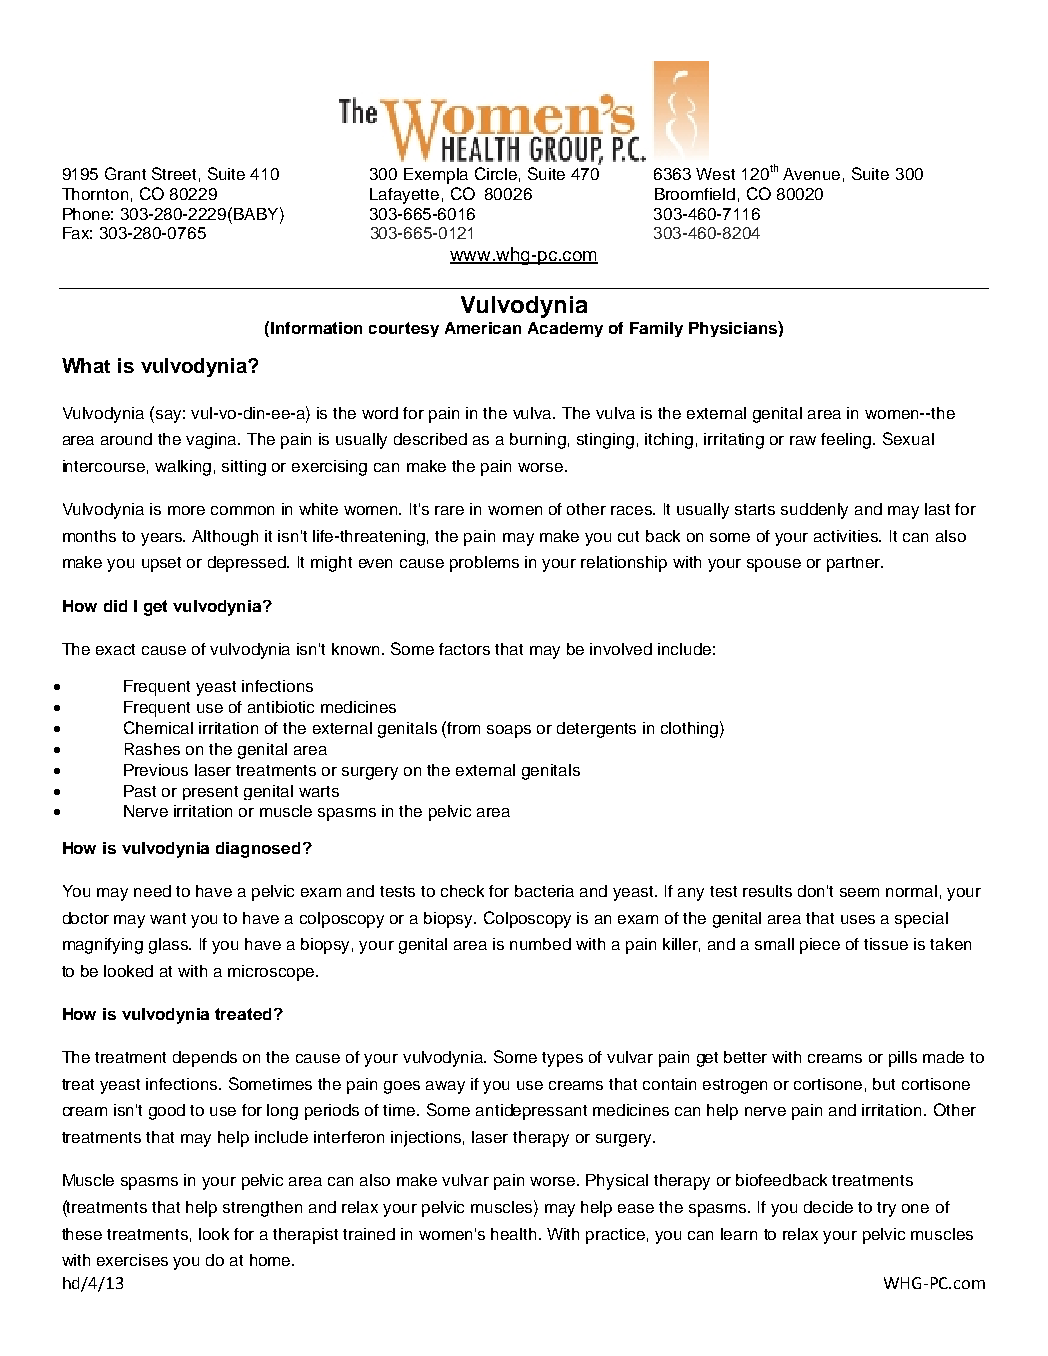 The height and width of the screenshot is (1356, 1048). What do you see at coordinates (158, 727) in the screenshot?
I see `Chemical` at bounding box center [158, 727].
